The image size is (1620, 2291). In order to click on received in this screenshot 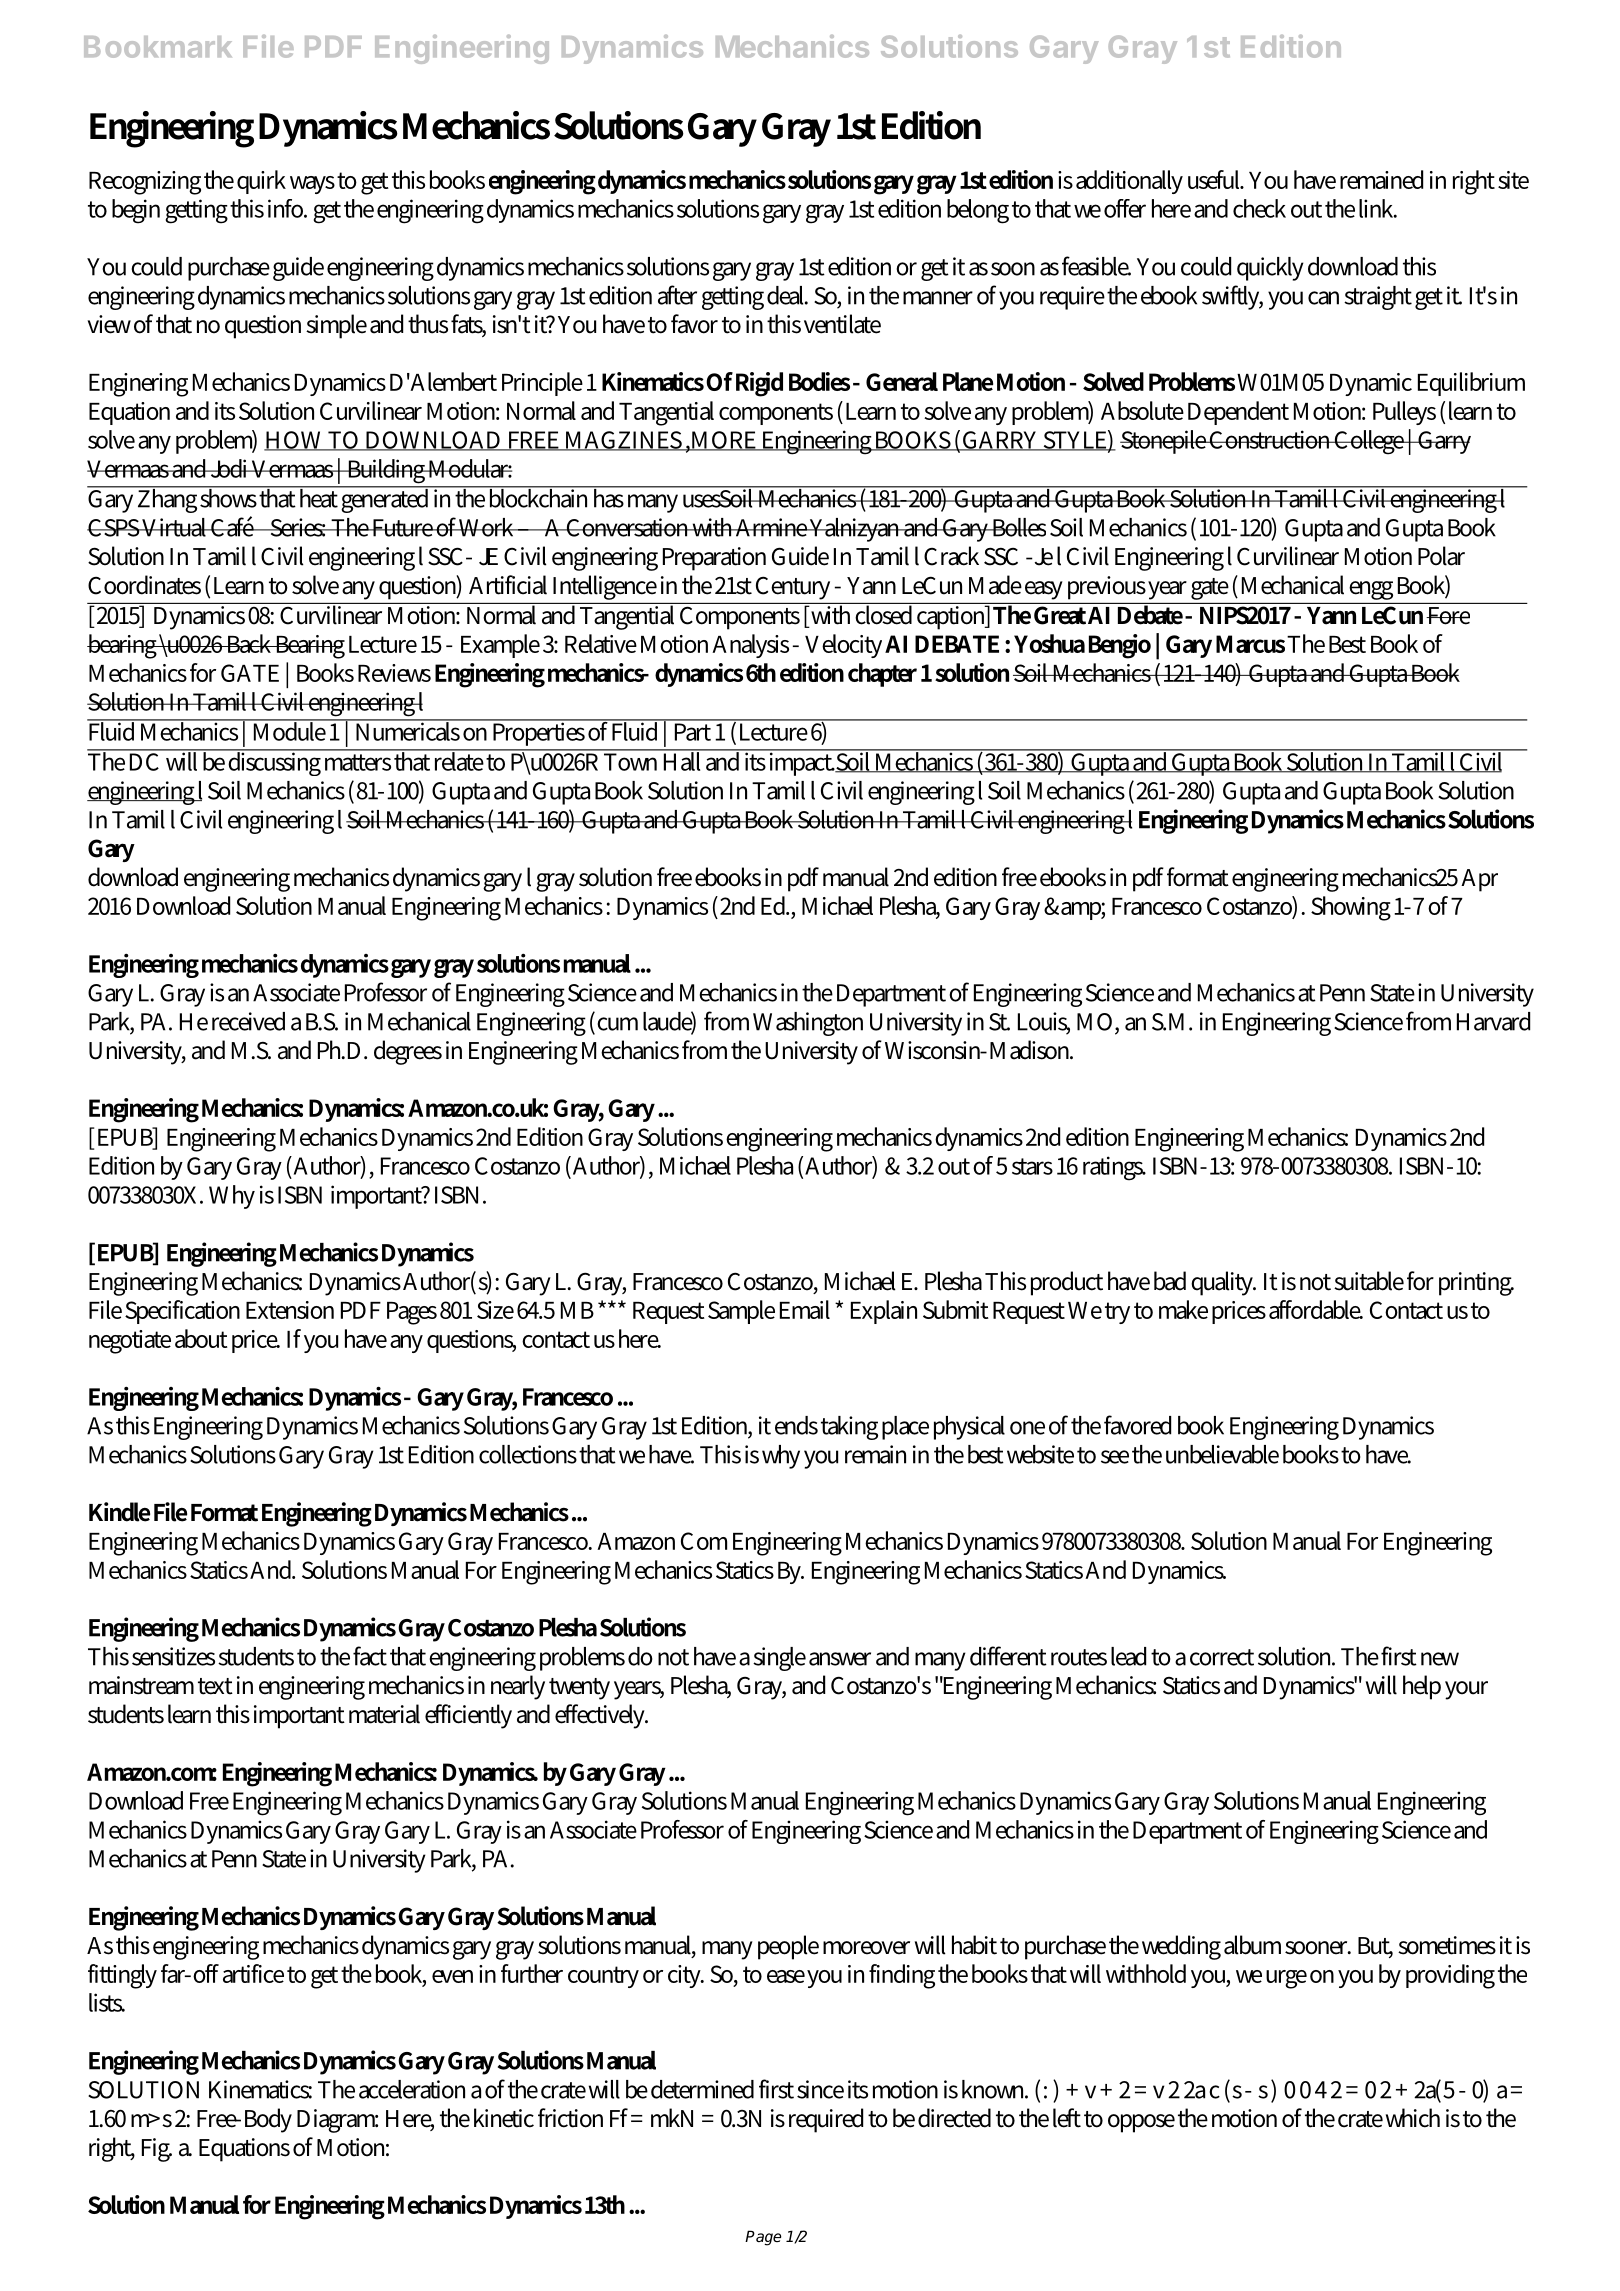, I will do `click(248, 1021)`.
